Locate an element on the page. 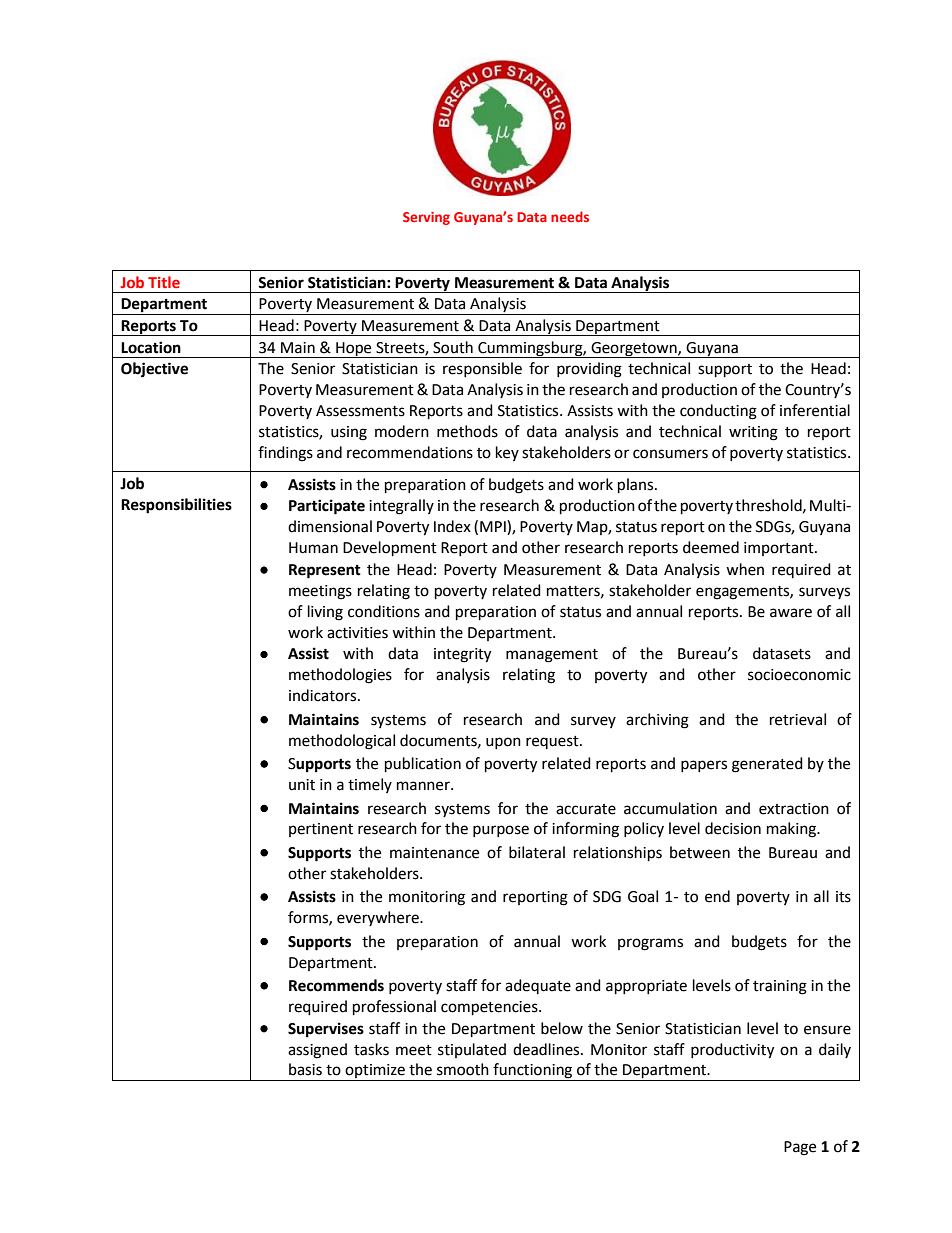  Title is located at coordinates (164, 282).
